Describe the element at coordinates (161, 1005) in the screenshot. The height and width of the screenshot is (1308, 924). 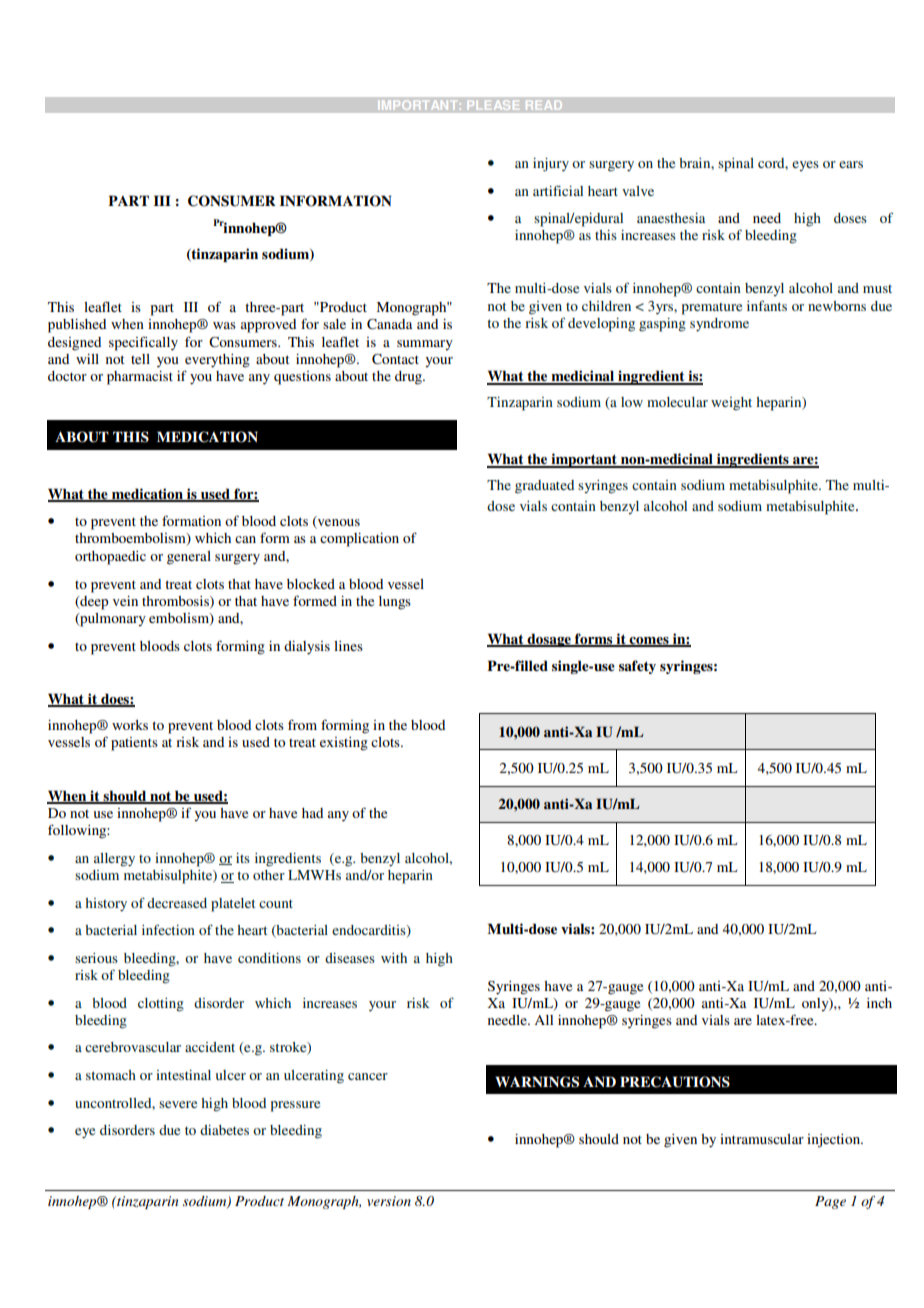
I see `clotting` at that location.
